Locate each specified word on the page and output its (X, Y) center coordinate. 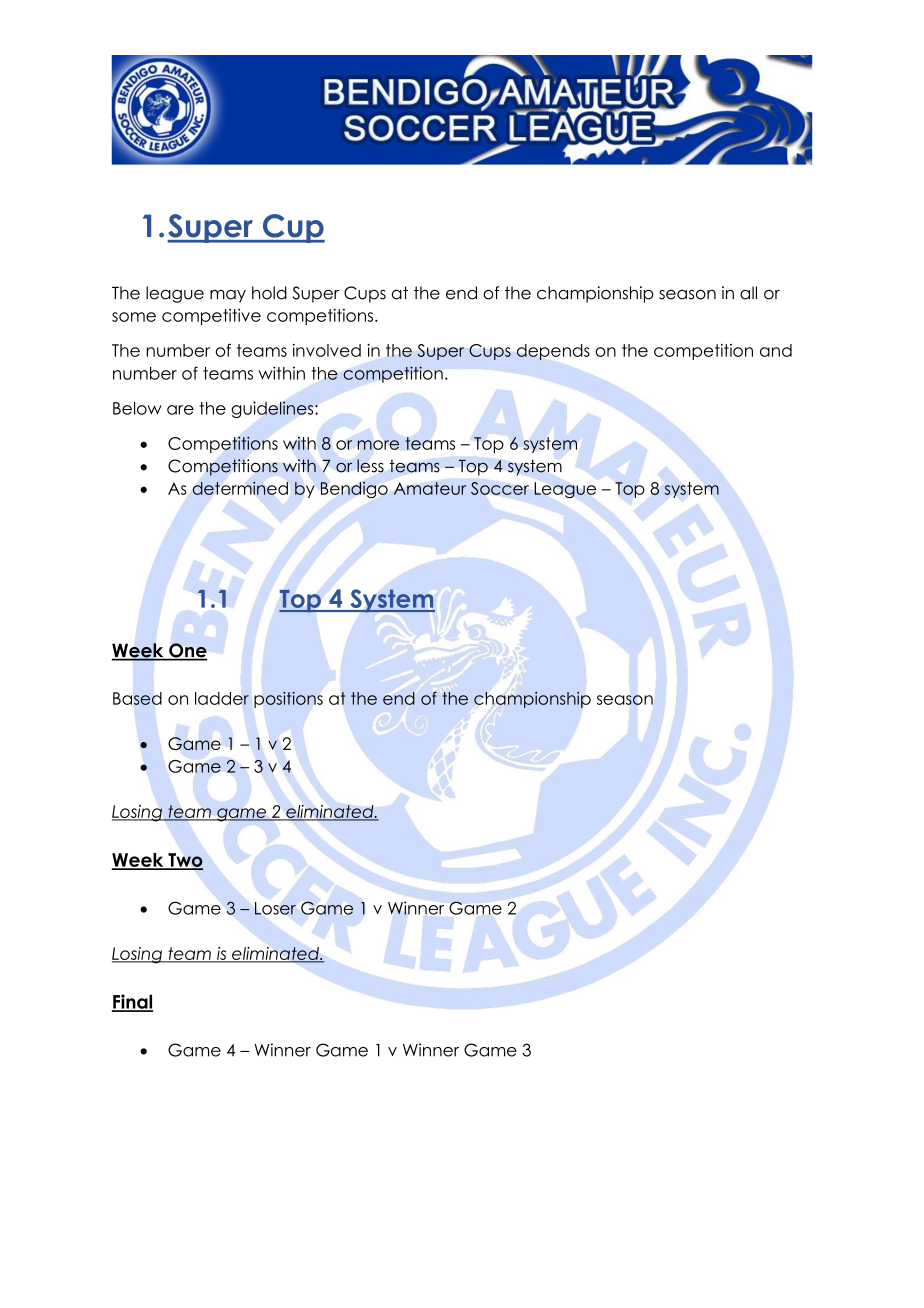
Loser (275, 908)
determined (240, 488)
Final (132, 1002)
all (748, 293)
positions (288, 700)
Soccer (500, 488)
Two (184, 861)
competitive (211, 317)
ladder (222, 698)
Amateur (430, 488)
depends (553, 352)
